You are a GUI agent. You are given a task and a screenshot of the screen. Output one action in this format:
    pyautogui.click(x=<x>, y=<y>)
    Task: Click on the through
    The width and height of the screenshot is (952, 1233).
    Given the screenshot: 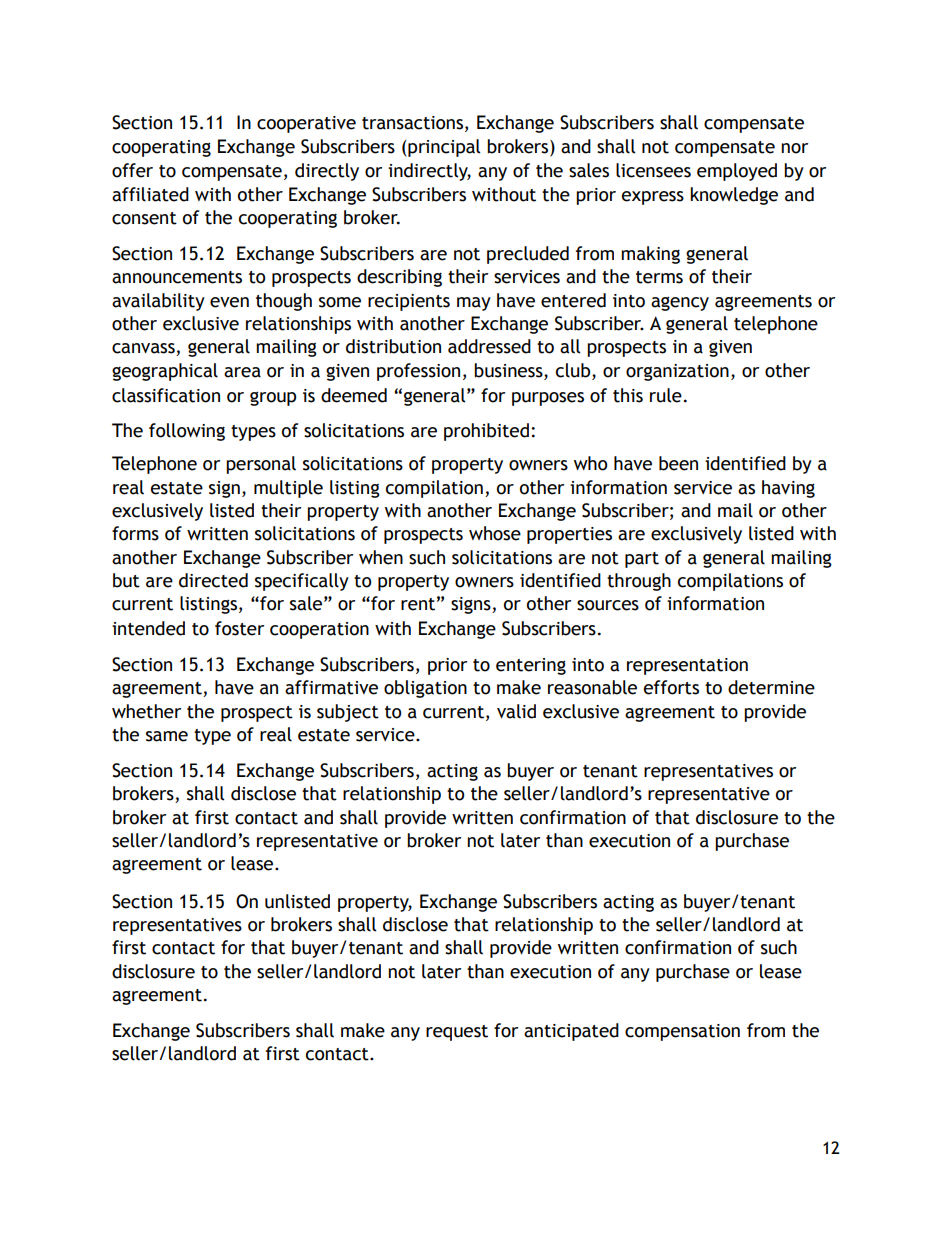 What is the action you would take?
    pyautogui.click(x=639, y=582)
